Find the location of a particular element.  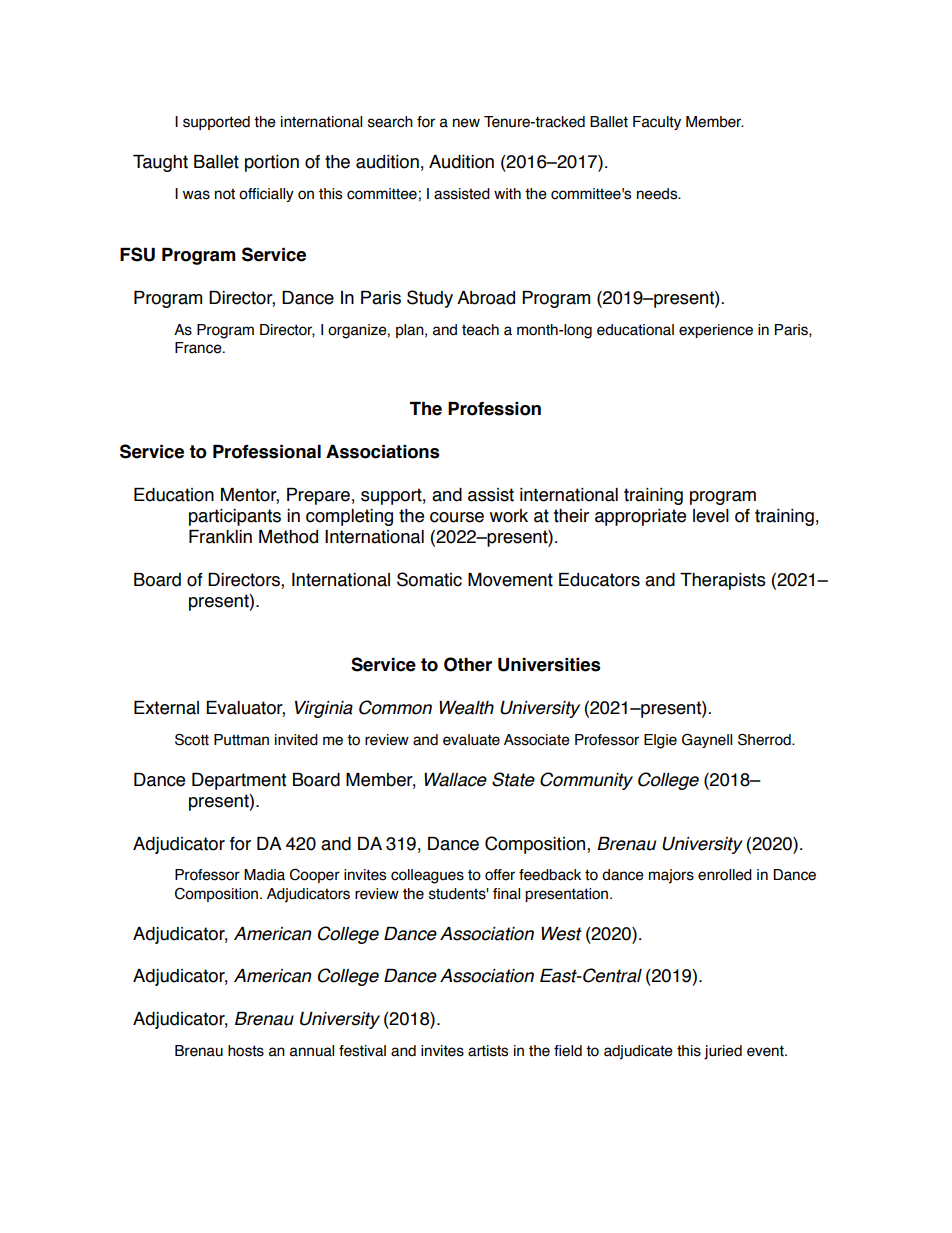

Franklin is located at coordinates (220, 537).
